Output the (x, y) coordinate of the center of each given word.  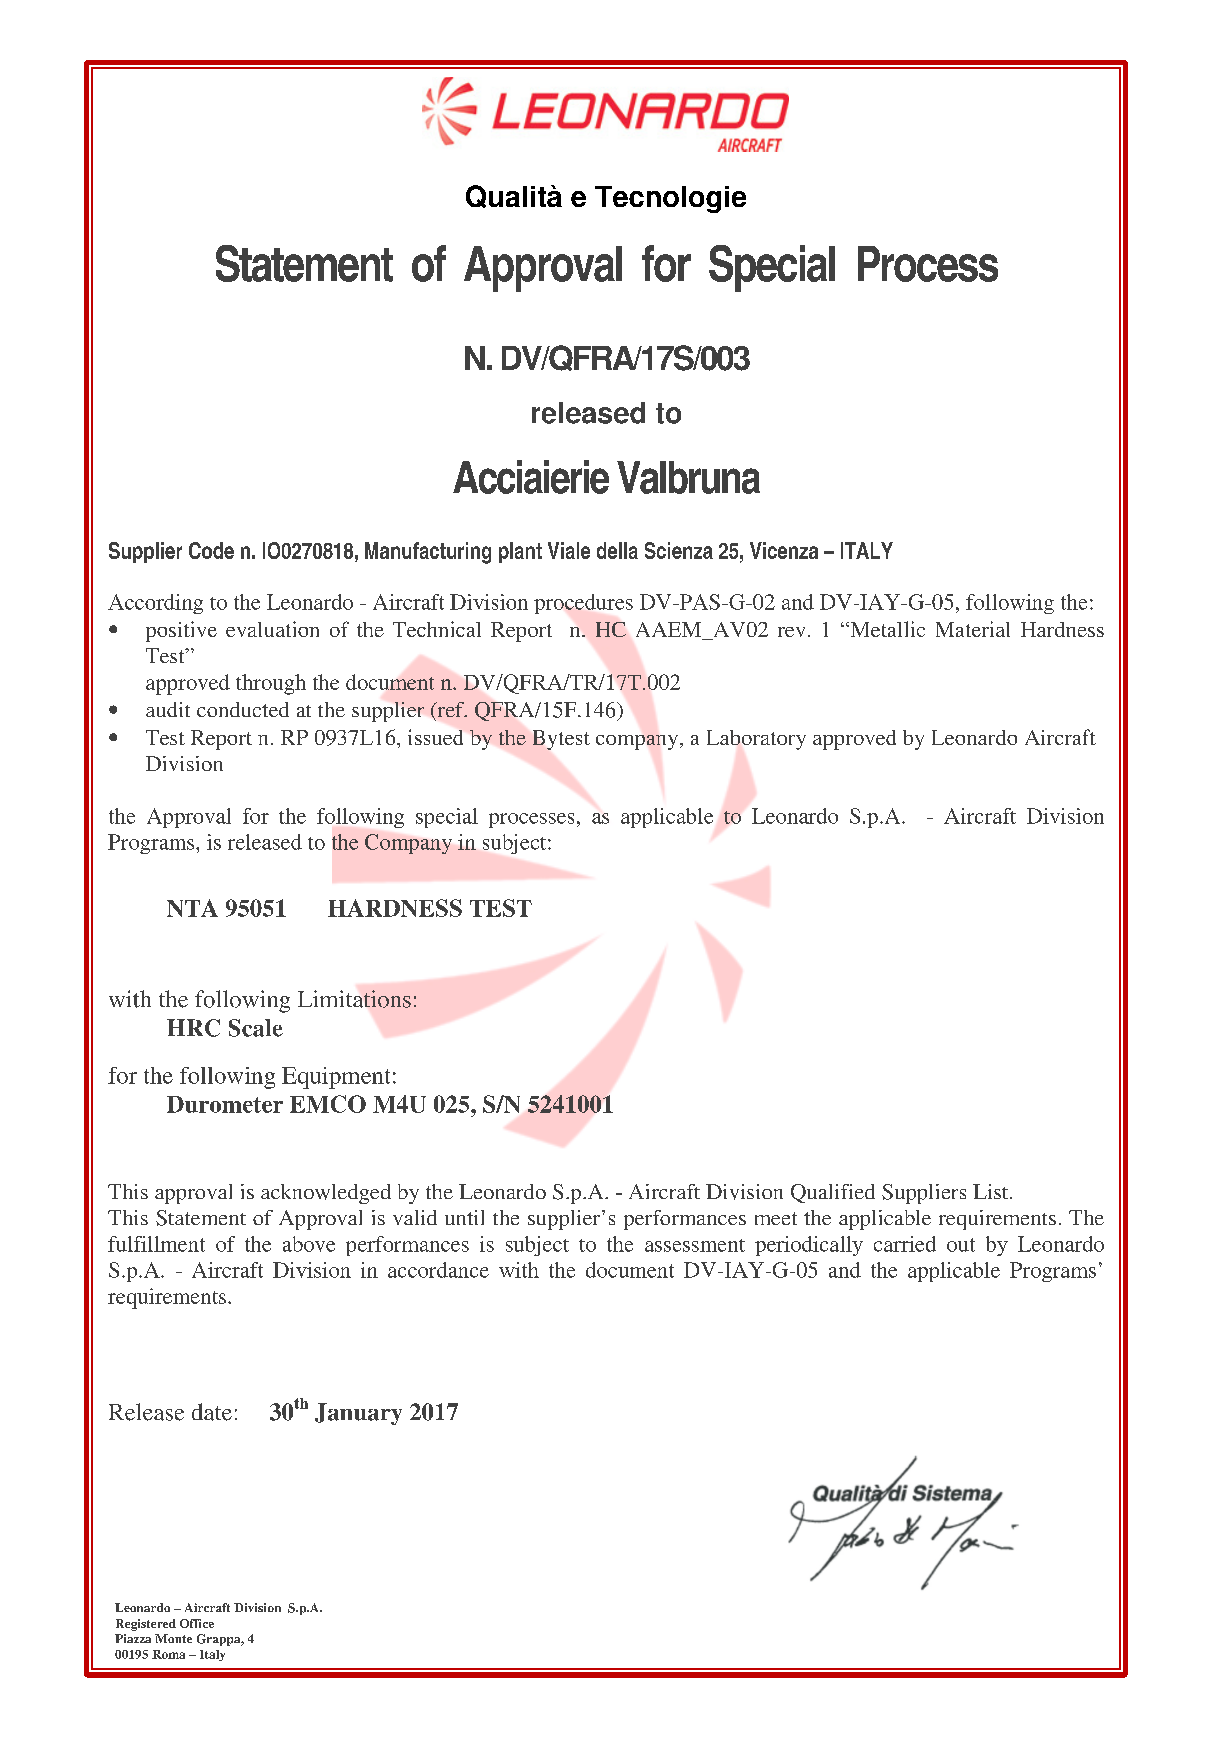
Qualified (833, 1193)
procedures (583, 604)
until (464, 1217)
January (358, 1414)
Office (197, 1623)
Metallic (886, 629)
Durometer (225, 1104)
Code (211, 550)
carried (905, 1244)
